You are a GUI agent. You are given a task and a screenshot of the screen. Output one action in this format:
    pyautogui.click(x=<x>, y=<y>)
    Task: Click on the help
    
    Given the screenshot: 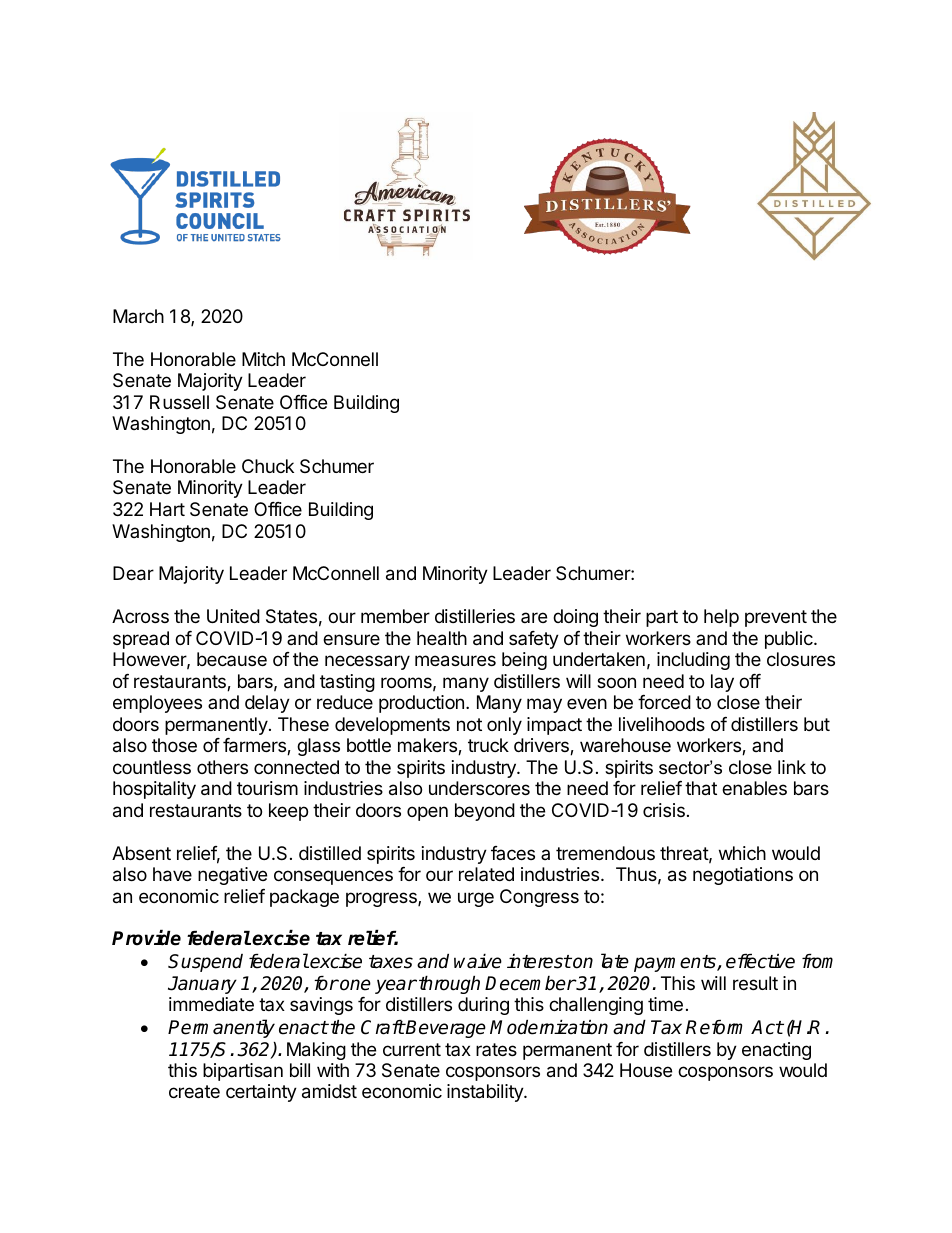 What is the action you would take?
    pyautogui.click(x=721, y=618)
